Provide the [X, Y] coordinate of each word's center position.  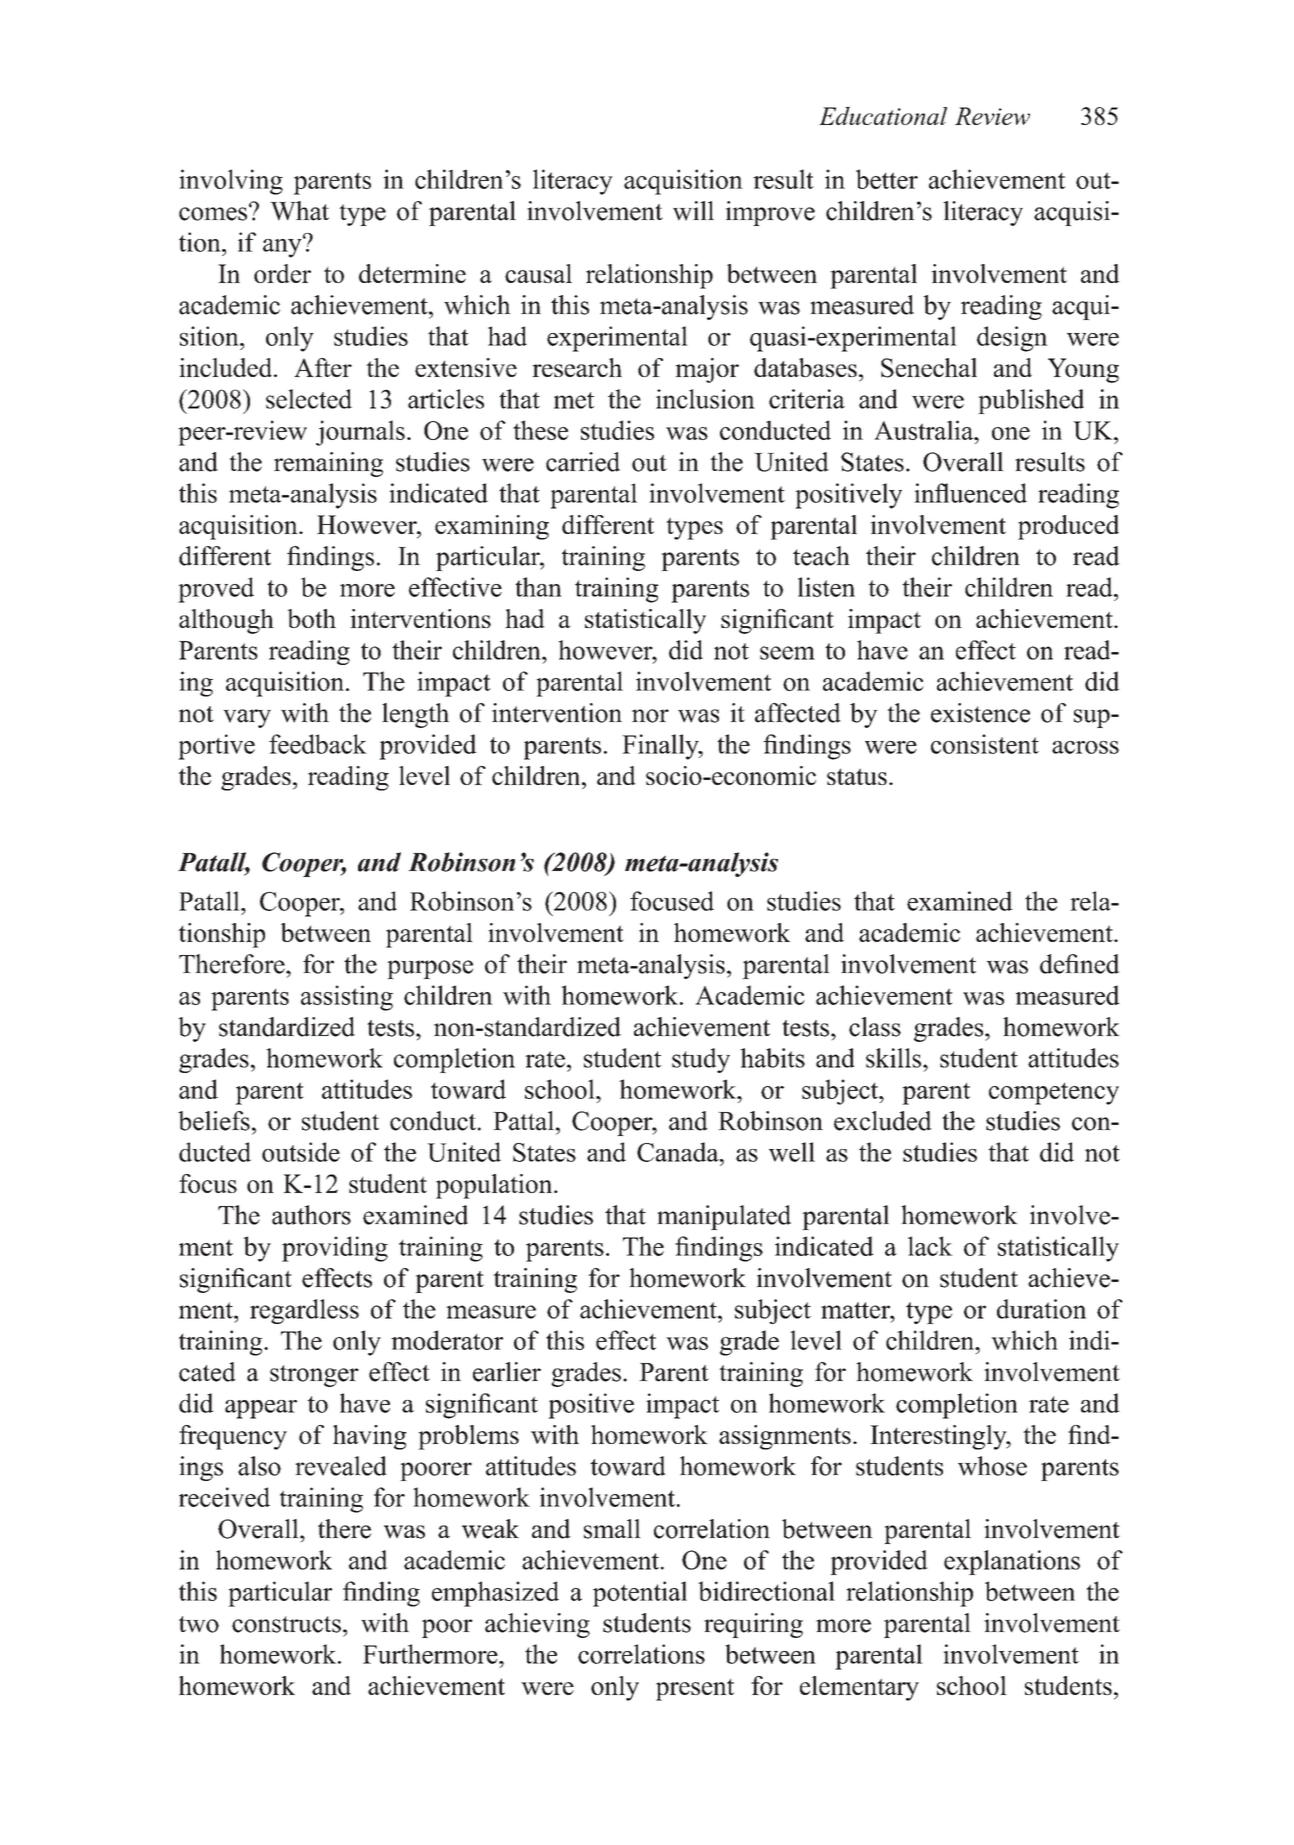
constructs [286, 1624]
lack [930, 1246]
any [283, 247]
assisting [347, 998]
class [875, 1027]
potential [640, 1594]
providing [335, 1249]
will [693, 211]
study [701, 1060]
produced [1068, 527]
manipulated [724, 1217]
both [311, 618]
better [887, 179]
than [538, 587]
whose [992, 1466]
